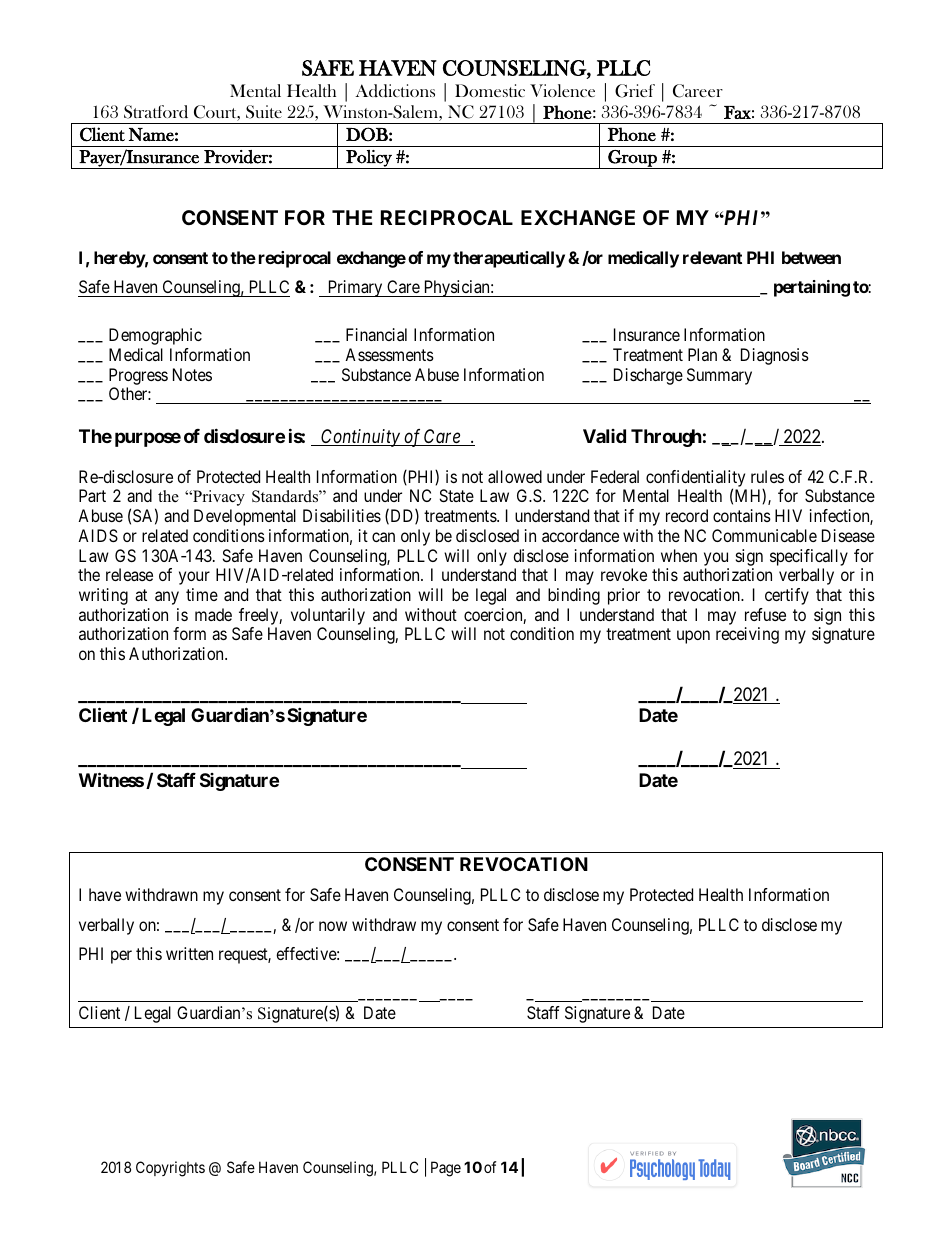 The width and height of the page is (952, 1233). Describe the element at coordinates (170, 1169) in the page. I see `Copyrights` at that location.
